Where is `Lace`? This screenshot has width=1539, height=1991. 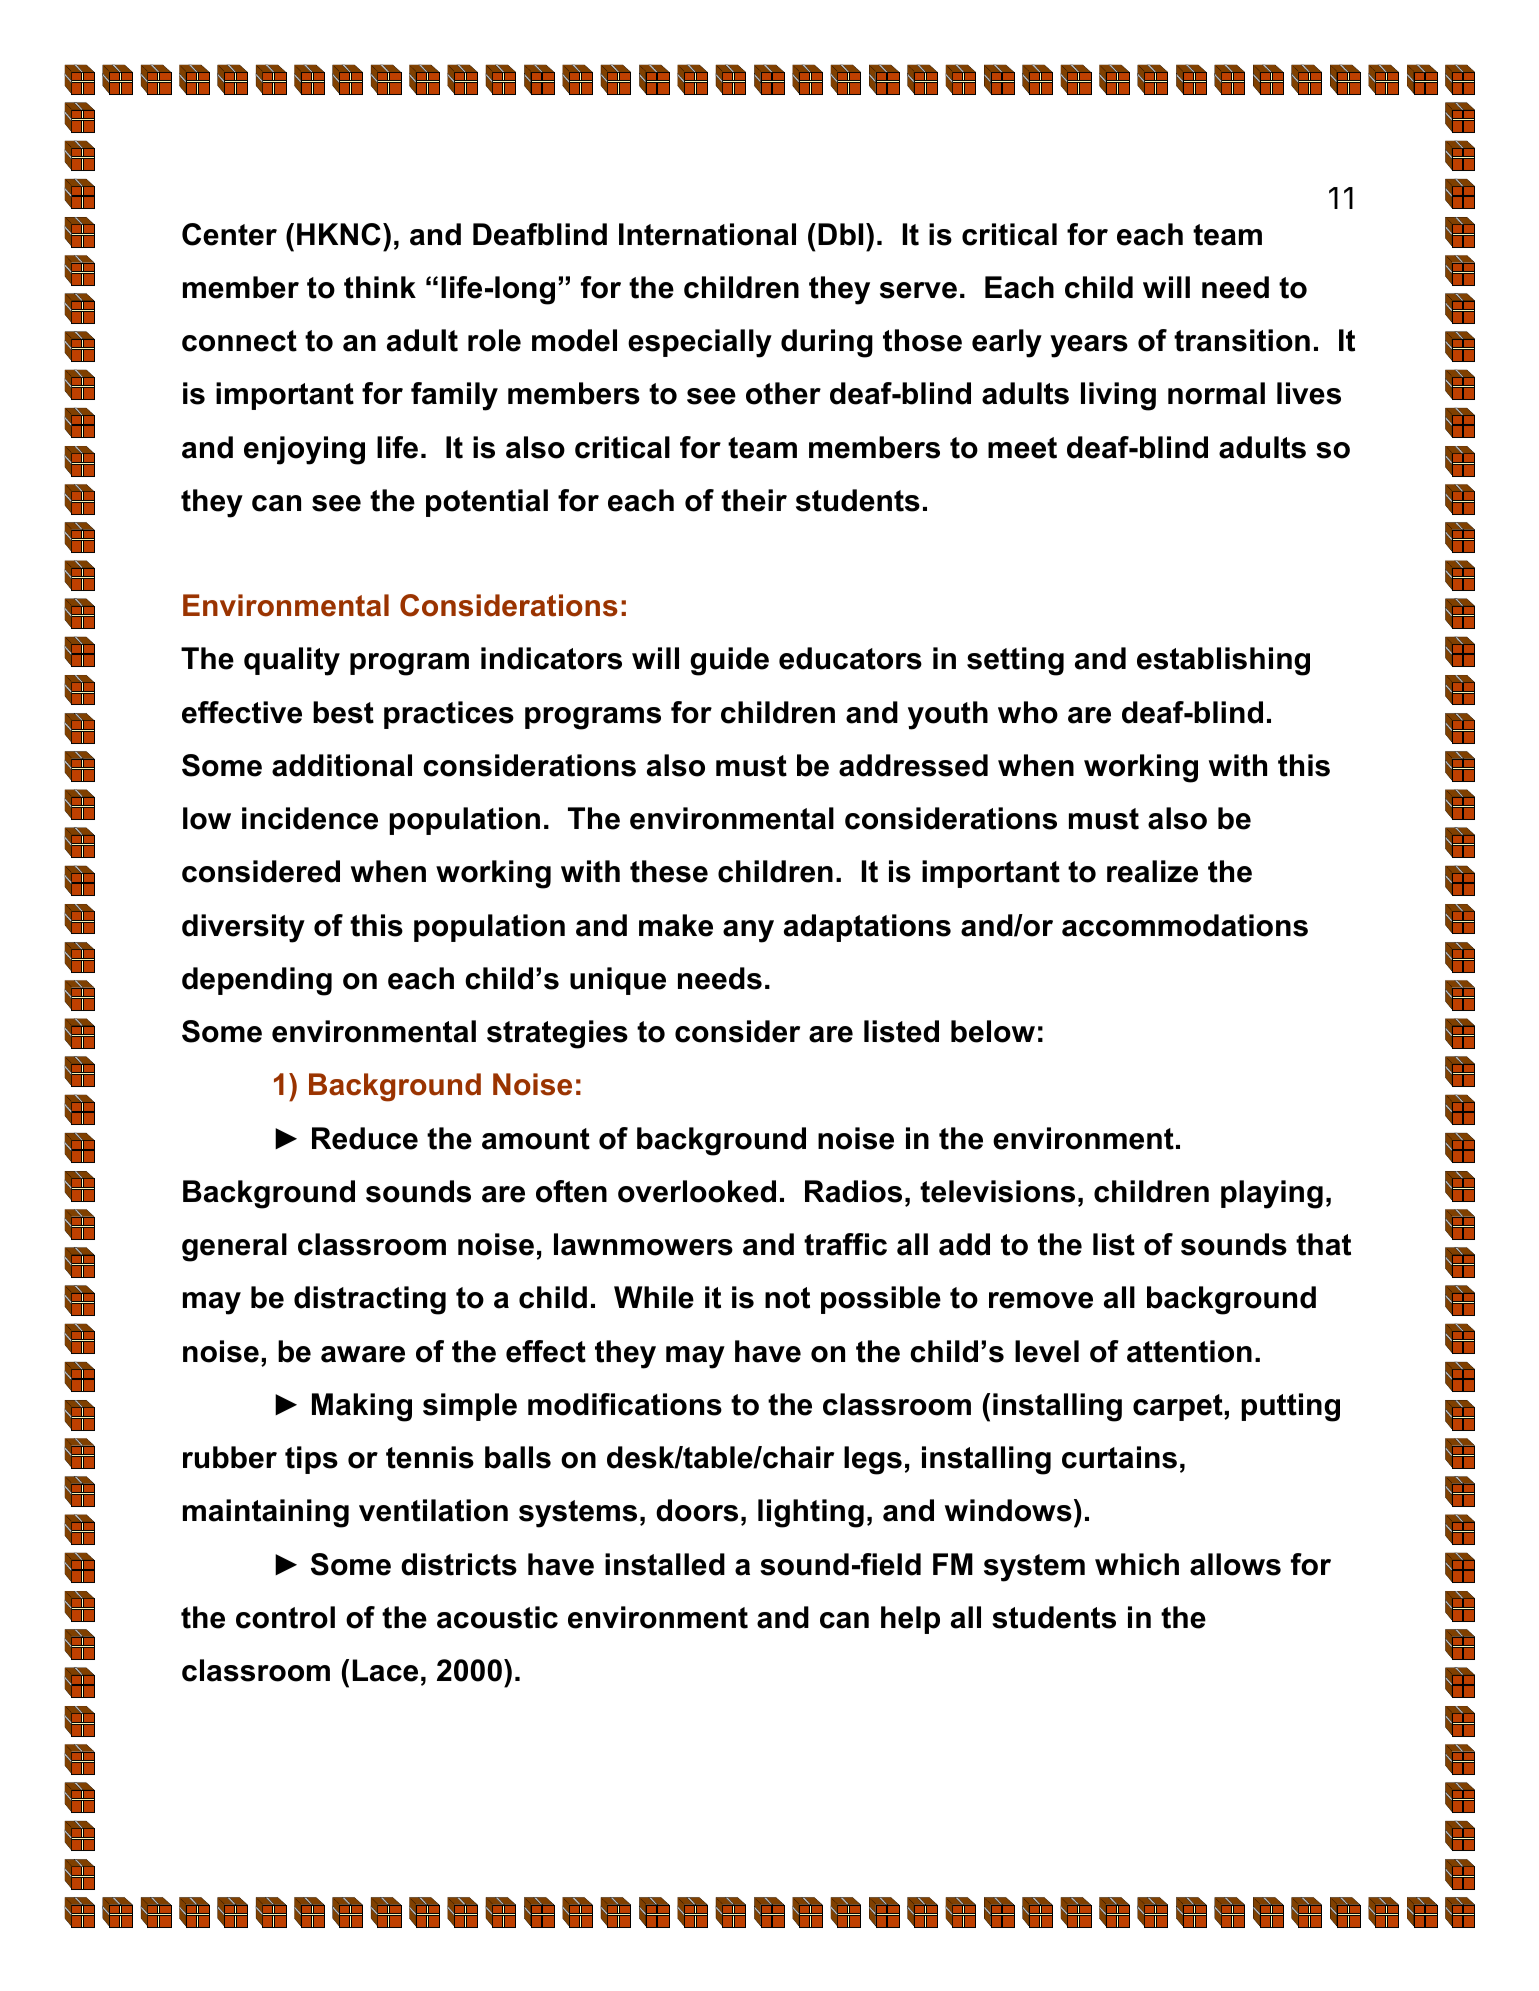
Lace is located at coordinates (385, 1670).
